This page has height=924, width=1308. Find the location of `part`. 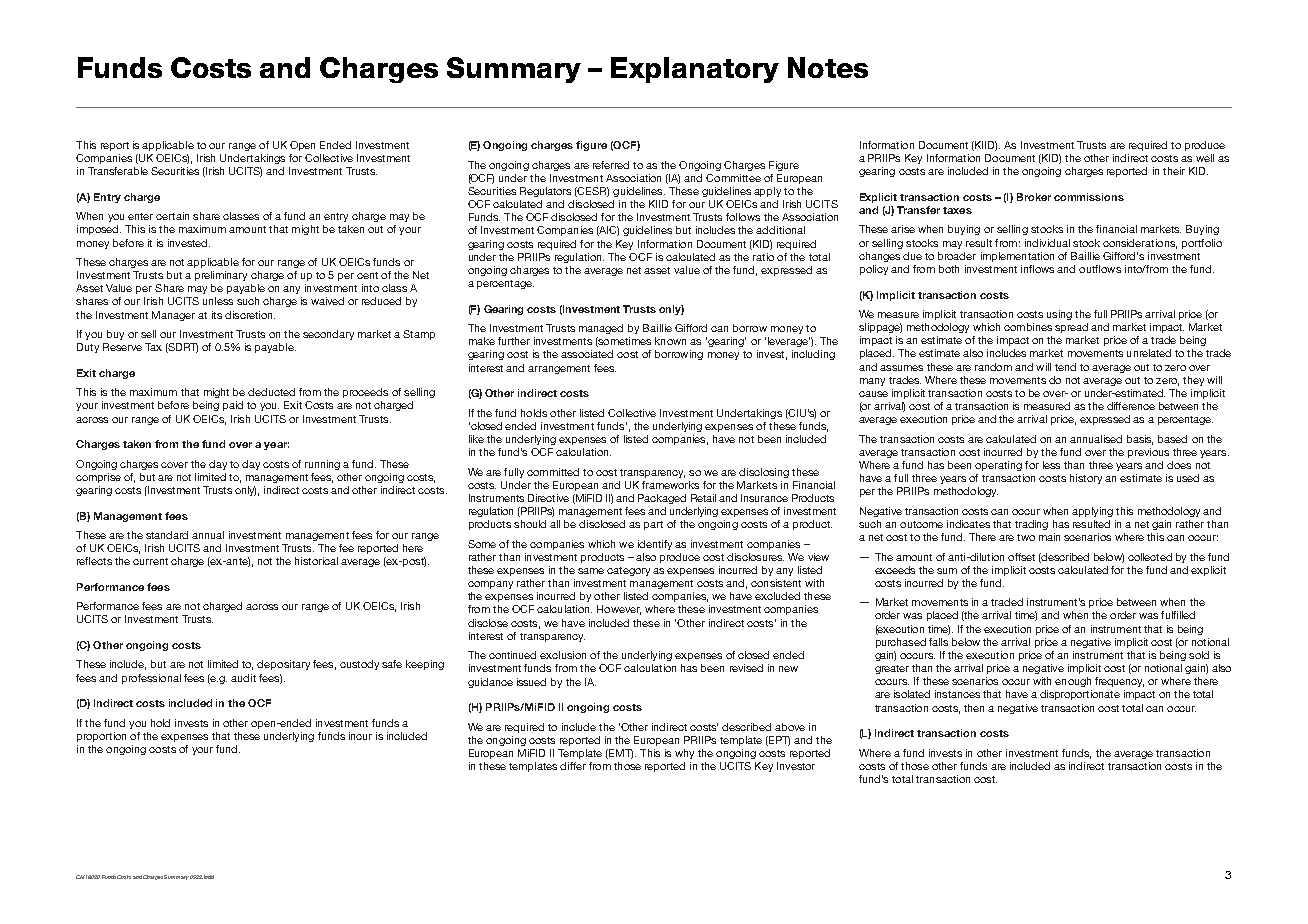

part is located at coordinates (653, 525).
